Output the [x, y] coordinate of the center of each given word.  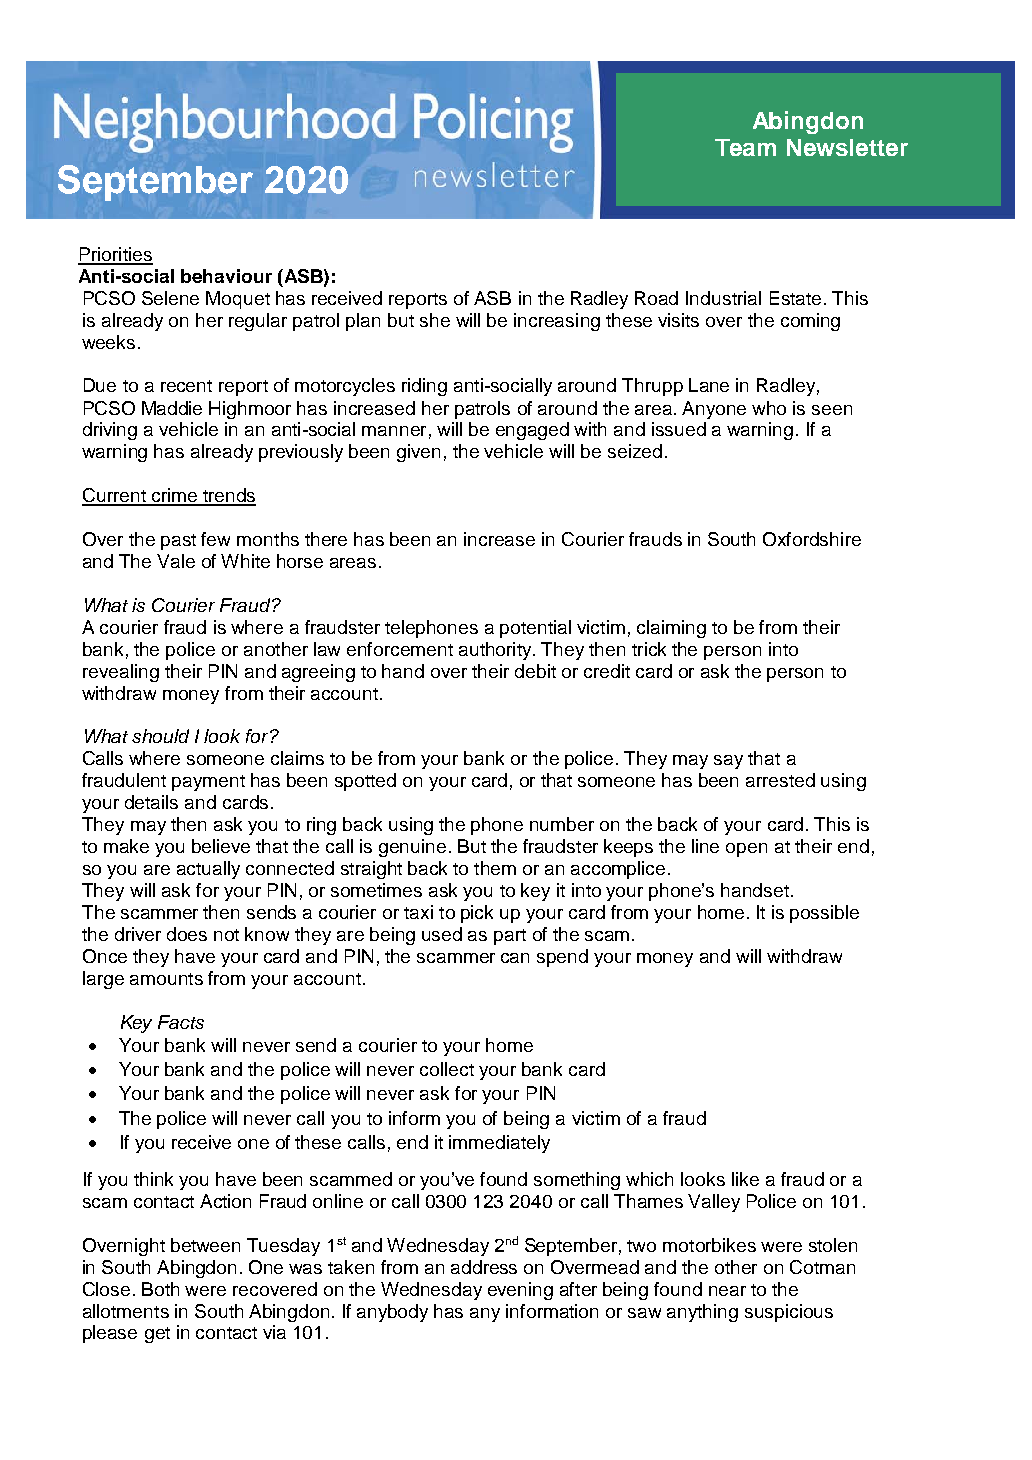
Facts [181, 1022]
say [728, 762]
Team [745, 147]
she [435, 320]
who [769, 408]
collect [447, 1069]
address [484, 1267]
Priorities [115, 255]
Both [160, 1289]
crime [175, 496]
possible [824, 914]
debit [535, 671]
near [727, 1291]
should [160, 736]
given [418, 453]
